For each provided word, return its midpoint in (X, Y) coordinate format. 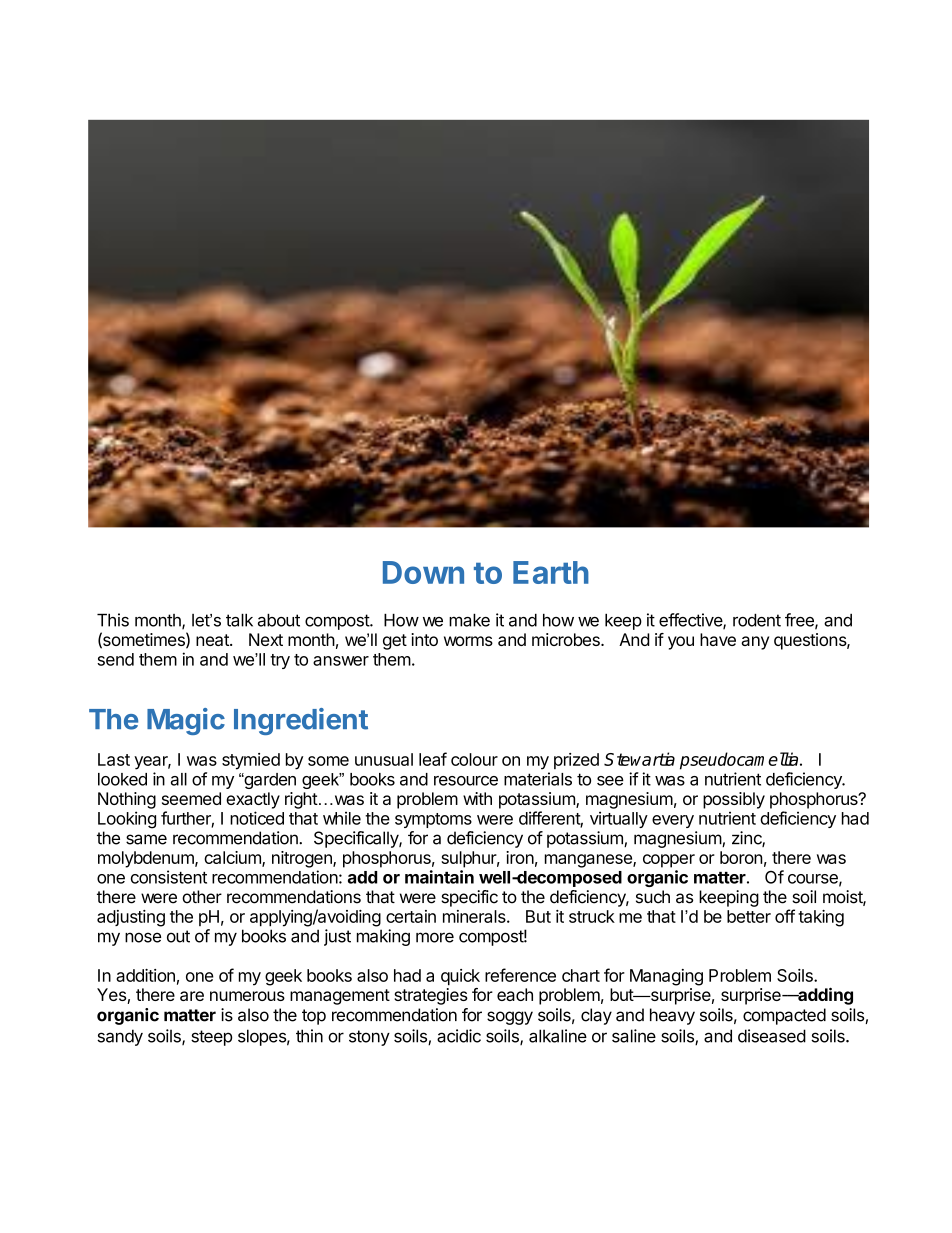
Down (423, 572)
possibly (734, 800)
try (280, 661)
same (146, 839)
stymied (251, 761)
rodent (757, 620)
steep (211, 1038)
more (435, 937)
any (755, 643)
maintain (439, 877)
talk (239, 620)
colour (474, 759)
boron (741, 857)
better (749, 916)
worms (468, 641)
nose (143, 937)
